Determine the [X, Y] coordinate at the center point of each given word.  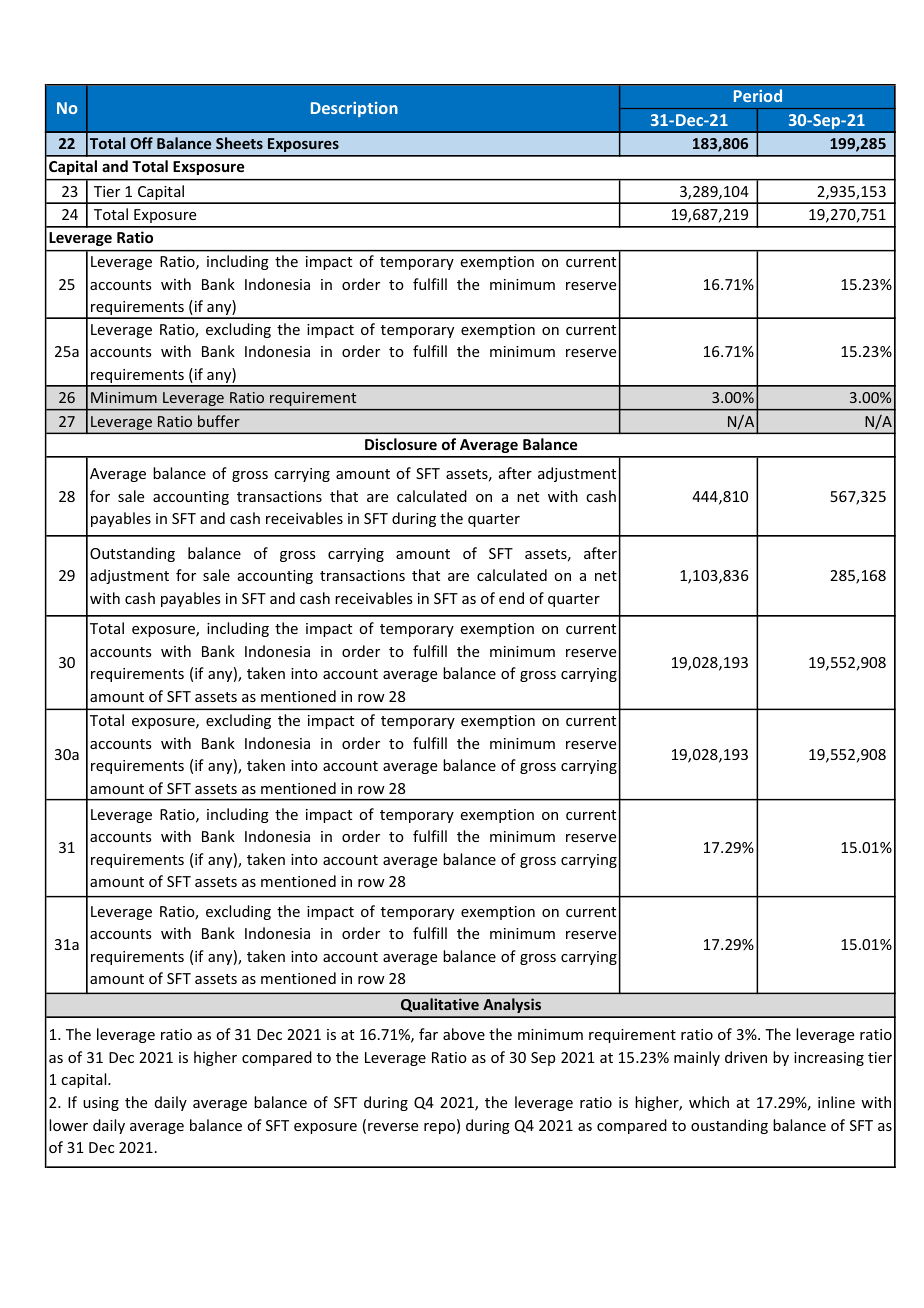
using [101, 1104]
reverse [393, 1127]
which [709, 1102]
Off [141, 143]
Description [354, 109]
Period [758, 95]
